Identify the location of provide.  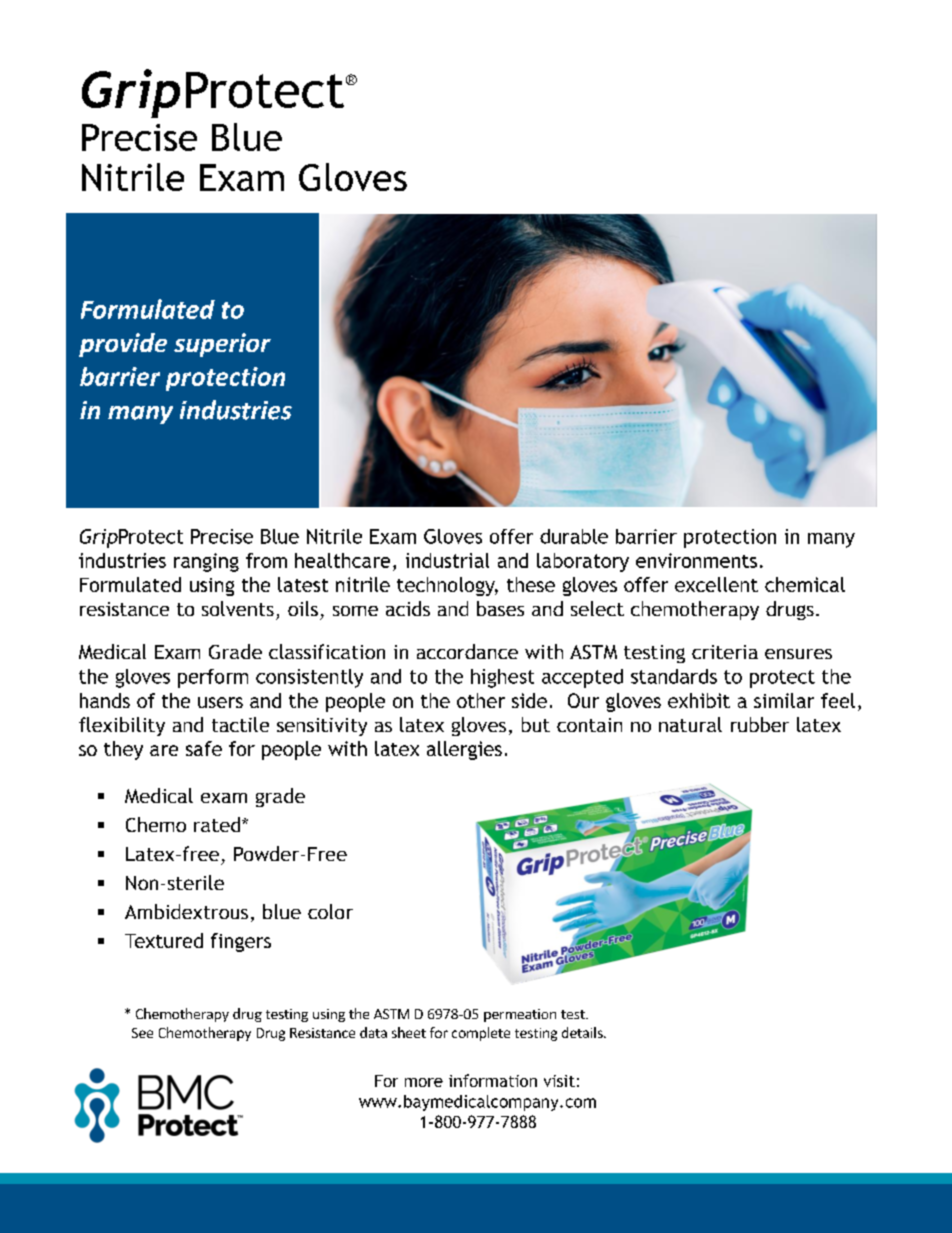
(123, 345).
